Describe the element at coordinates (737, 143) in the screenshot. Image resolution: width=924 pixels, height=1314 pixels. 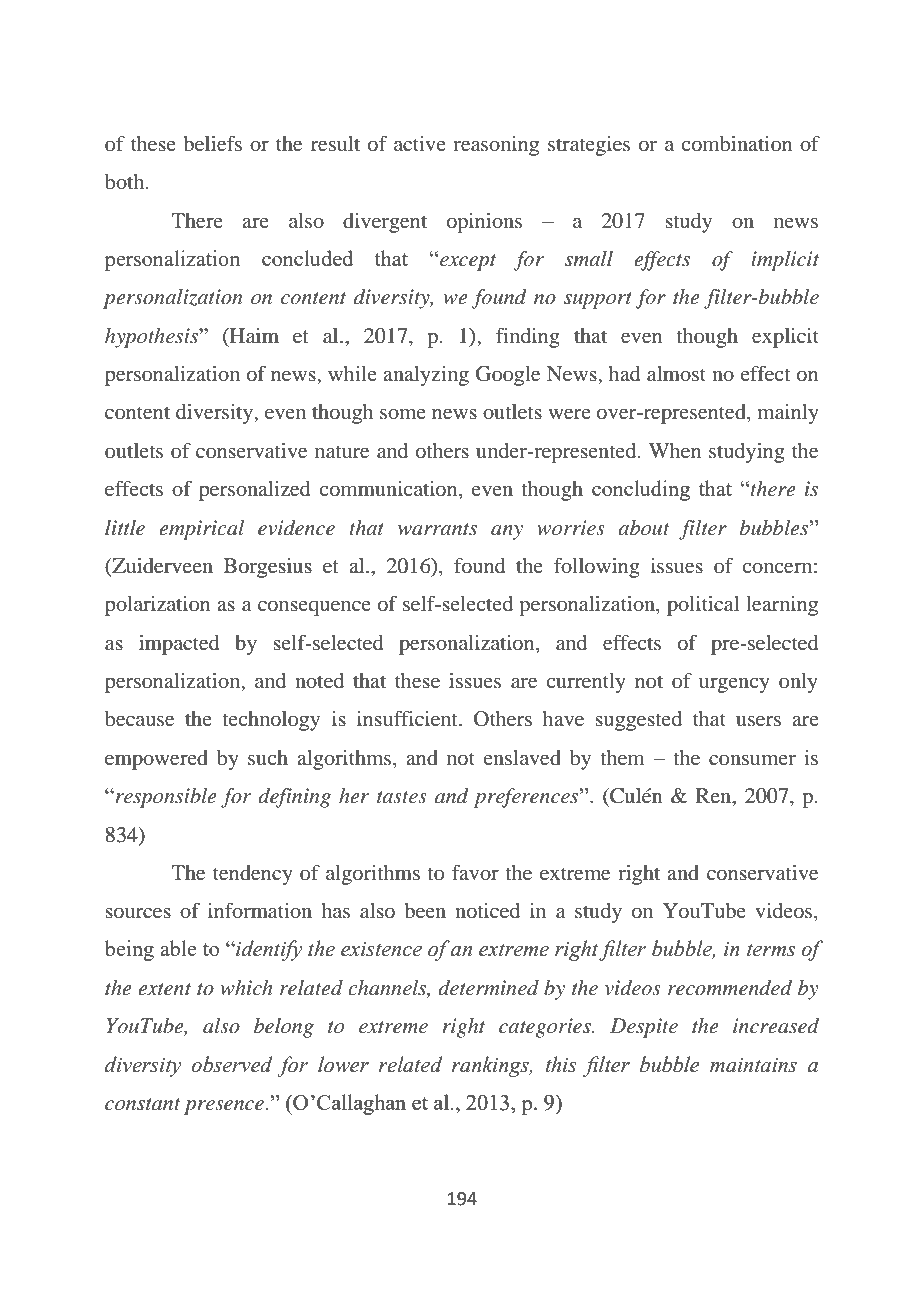
I see `combination` at that location.
